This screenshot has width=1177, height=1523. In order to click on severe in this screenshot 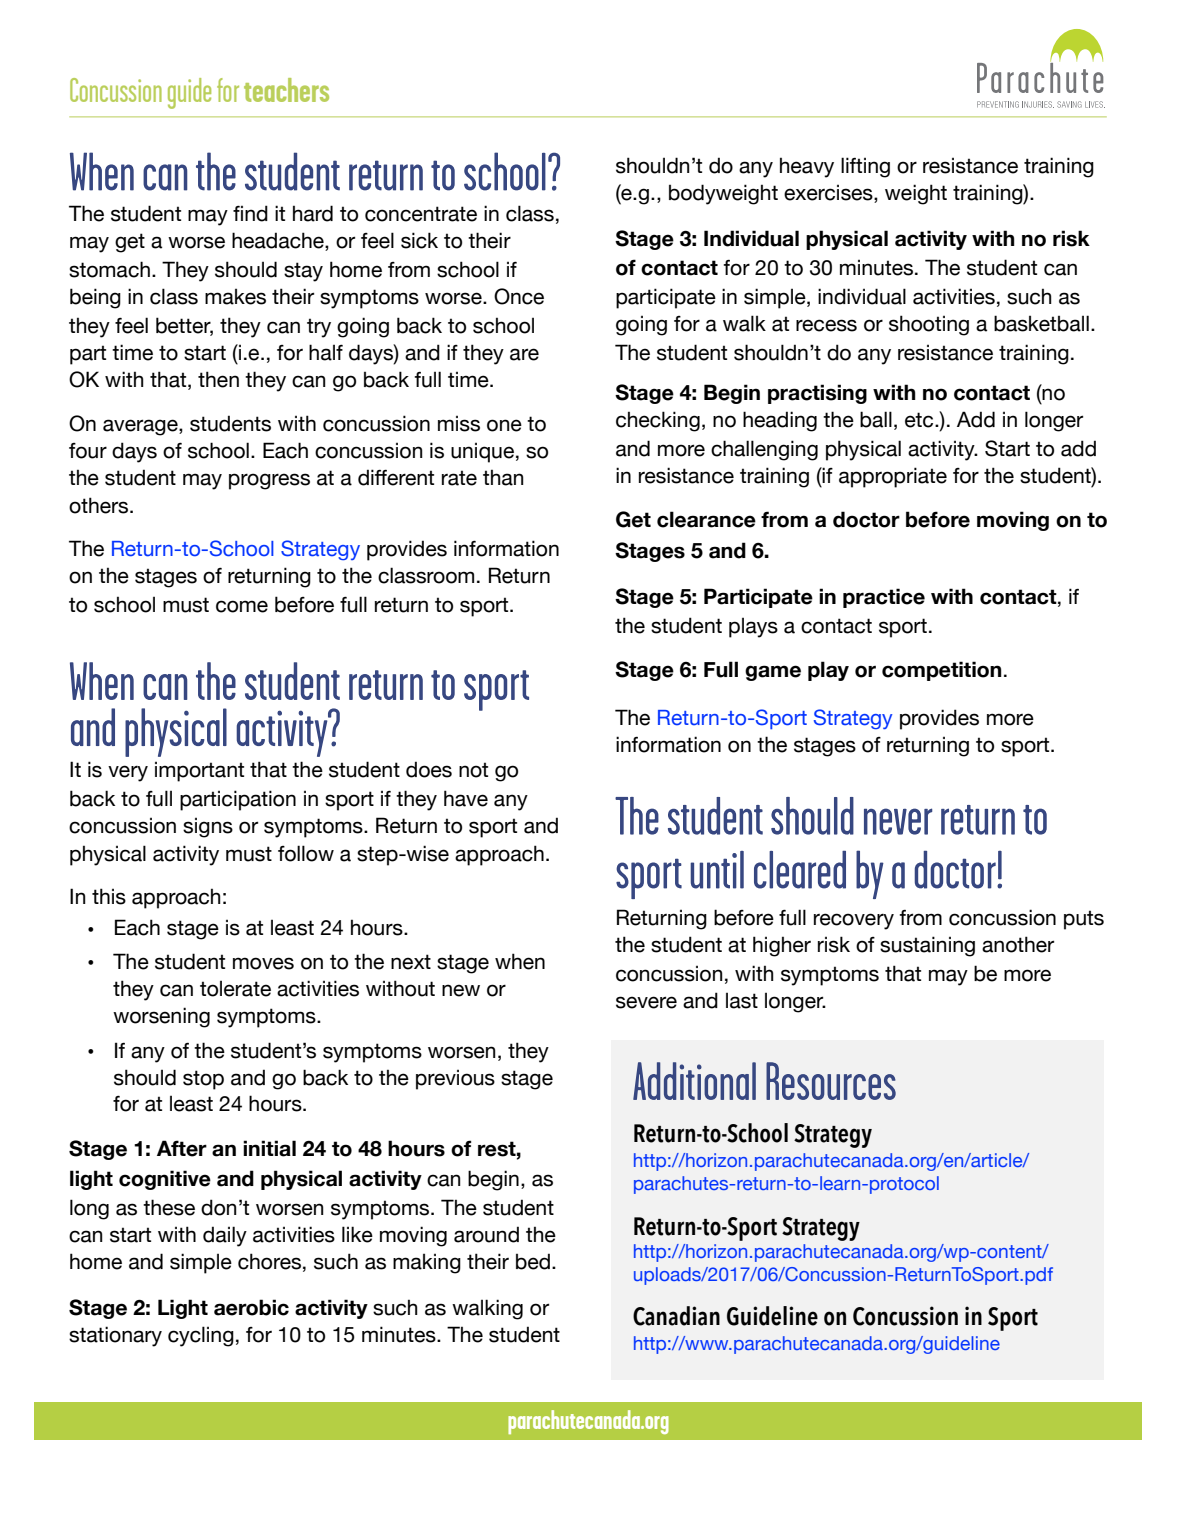, I will do `click(646, 1002)`.
